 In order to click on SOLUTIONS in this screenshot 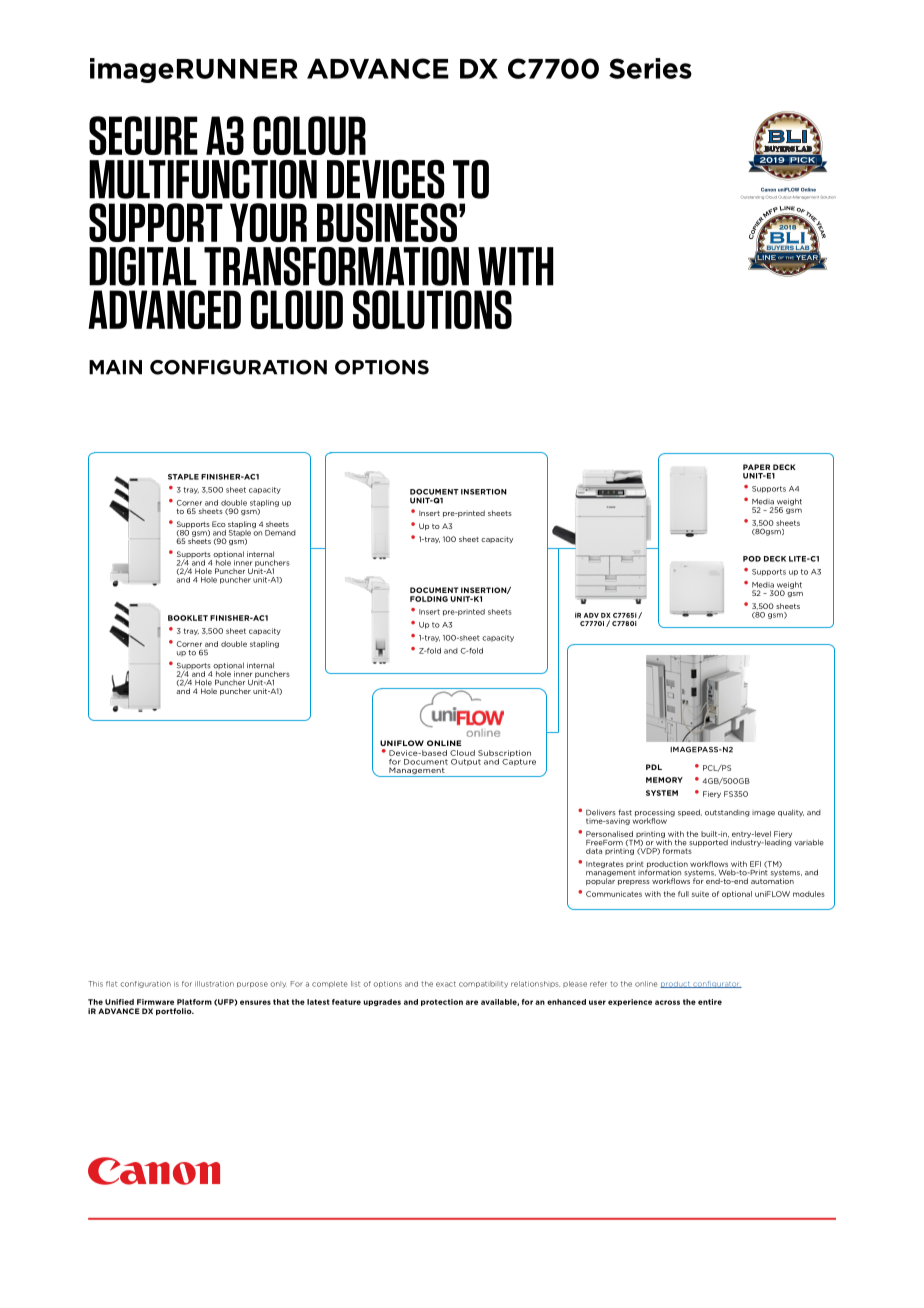, I will do `click(432, 309)`.
